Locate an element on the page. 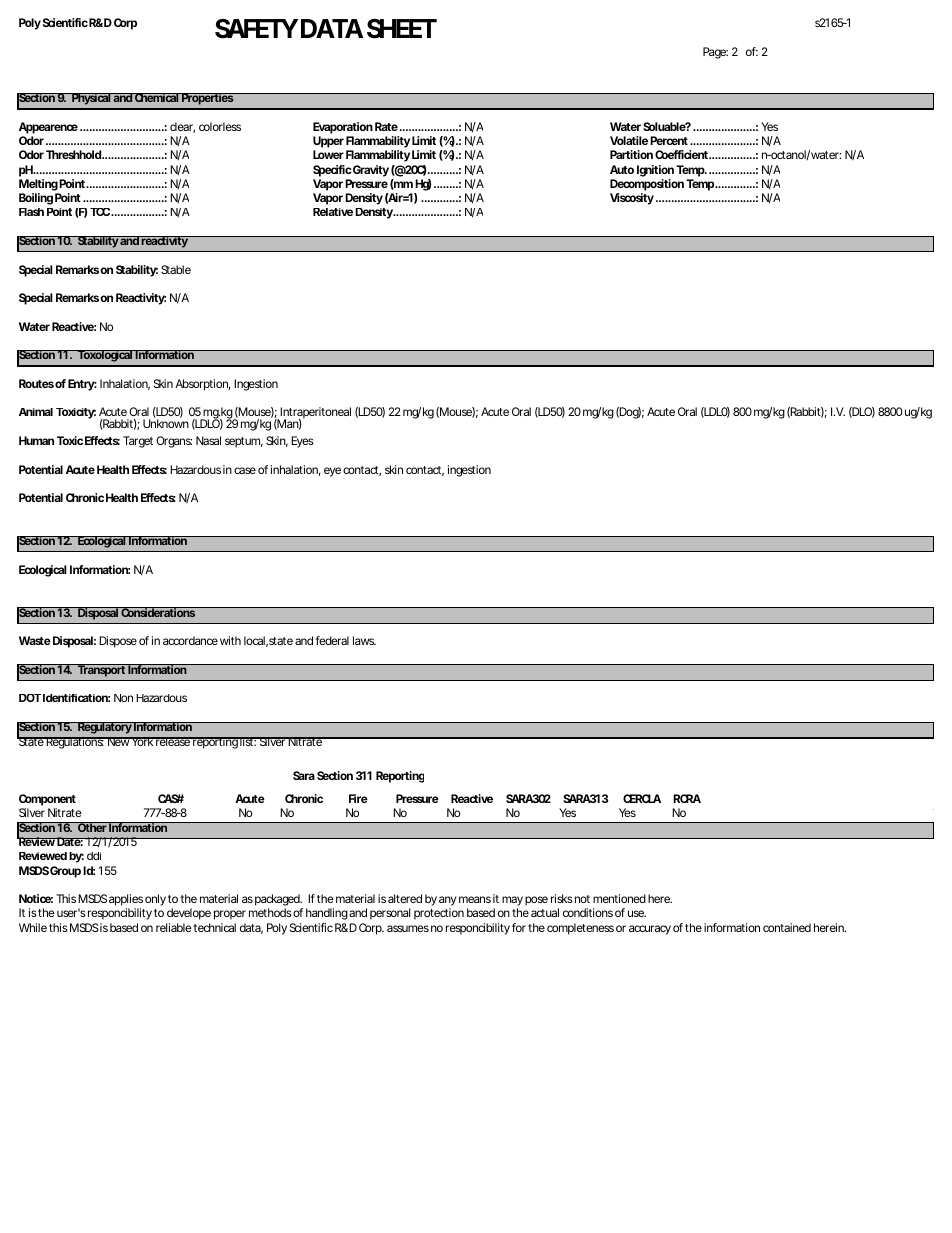 The width and height of the image is (952, 1233). Upper is located at coordinates (328, 143).
